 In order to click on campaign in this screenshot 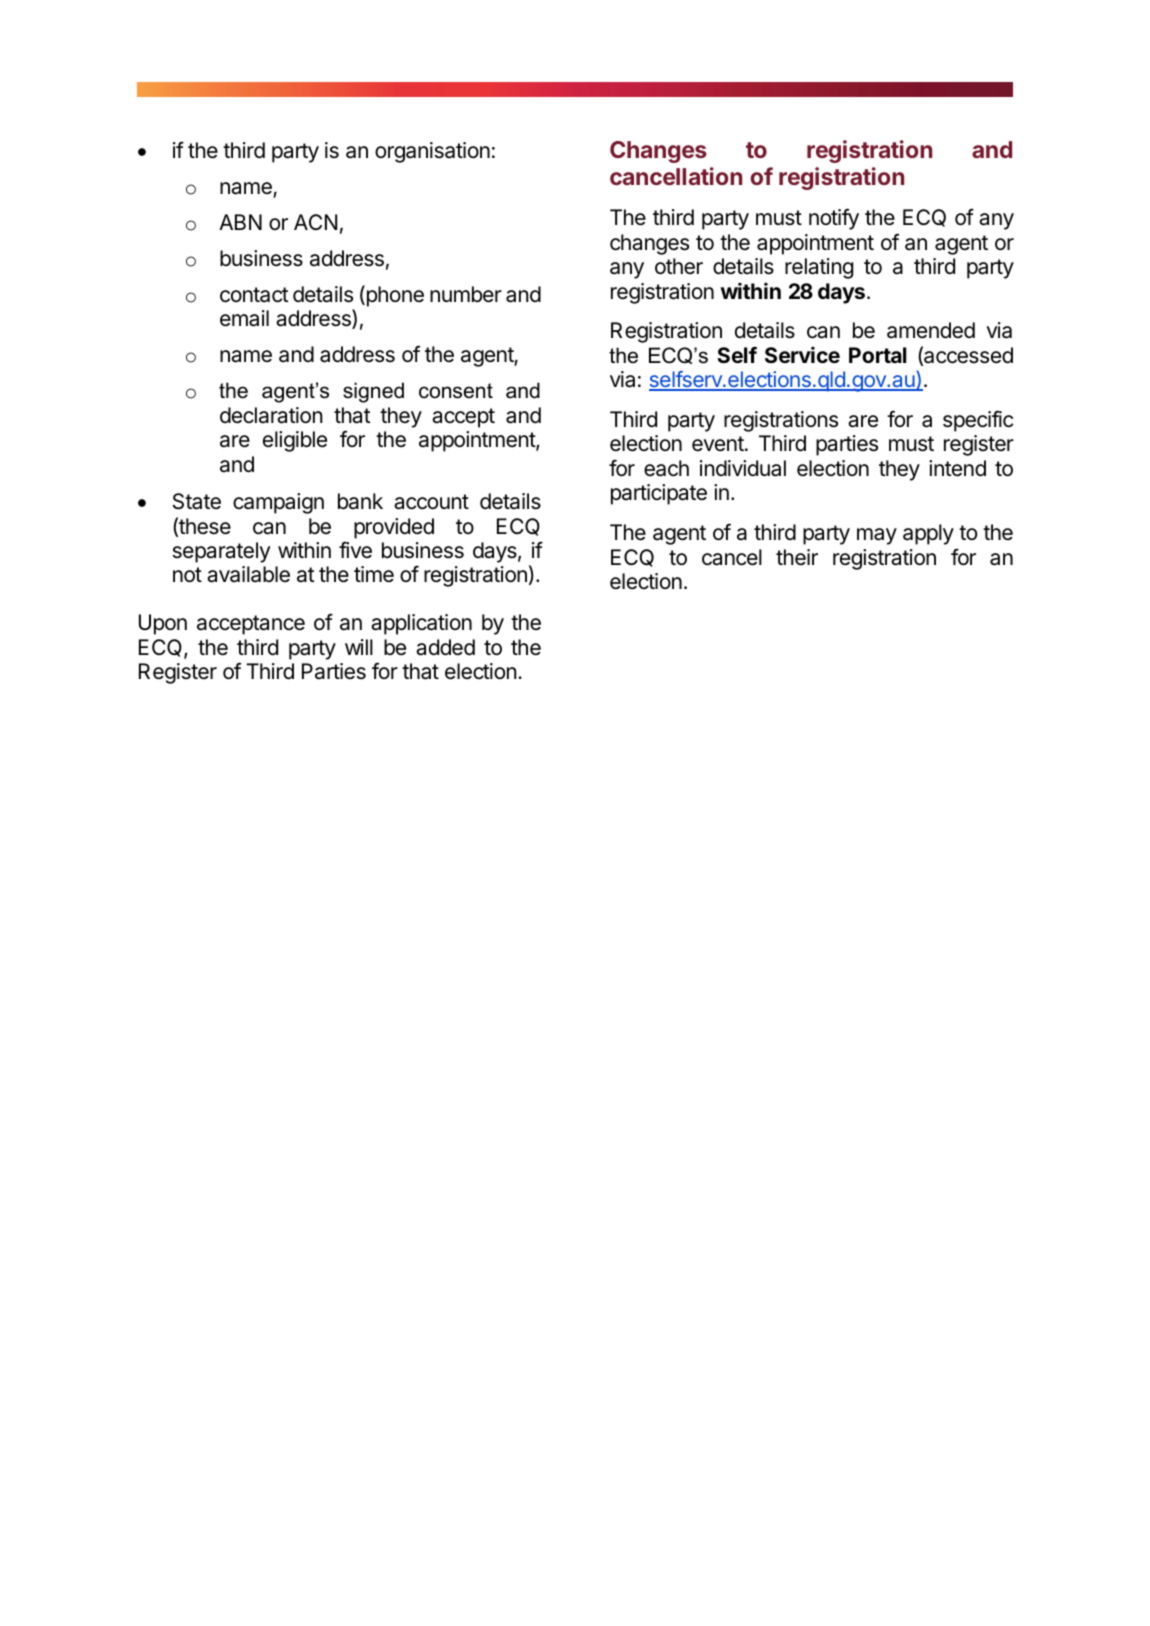, I will do `click(278, 503)`.
